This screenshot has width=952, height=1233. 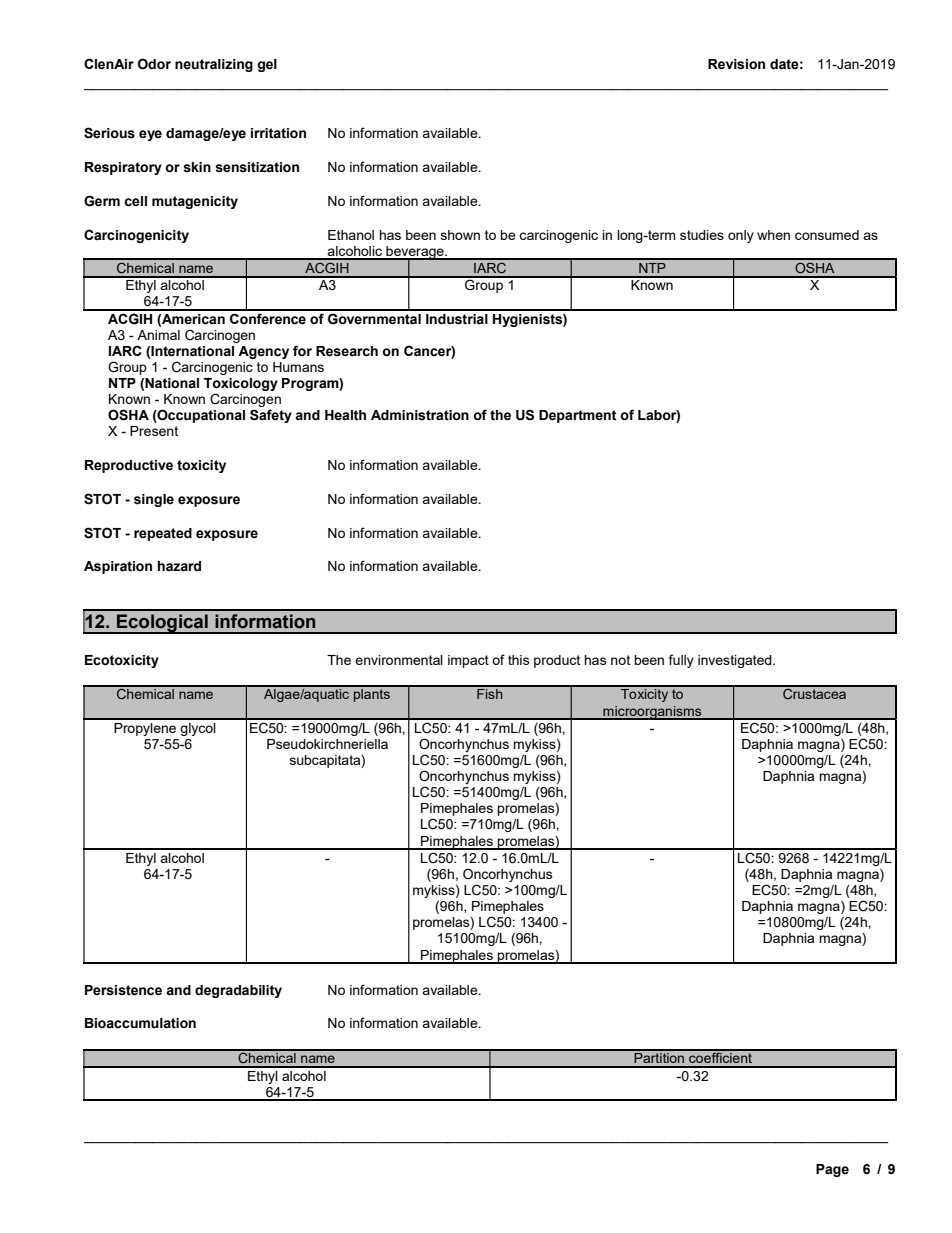 I want to click on Page, so click(x=832, y=1170).
